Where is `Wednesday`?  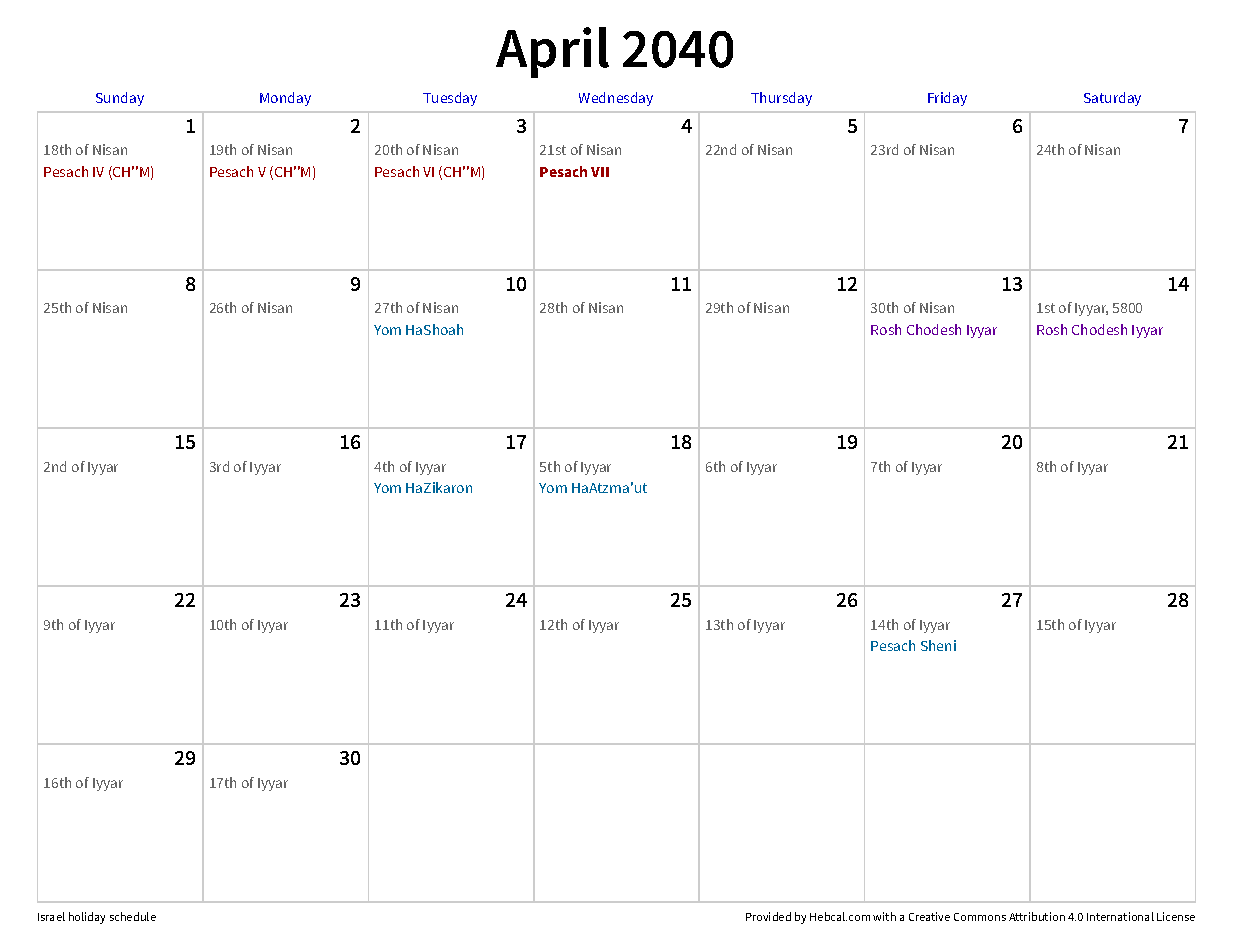 Wednesday is located at coordinates (616, 99).
